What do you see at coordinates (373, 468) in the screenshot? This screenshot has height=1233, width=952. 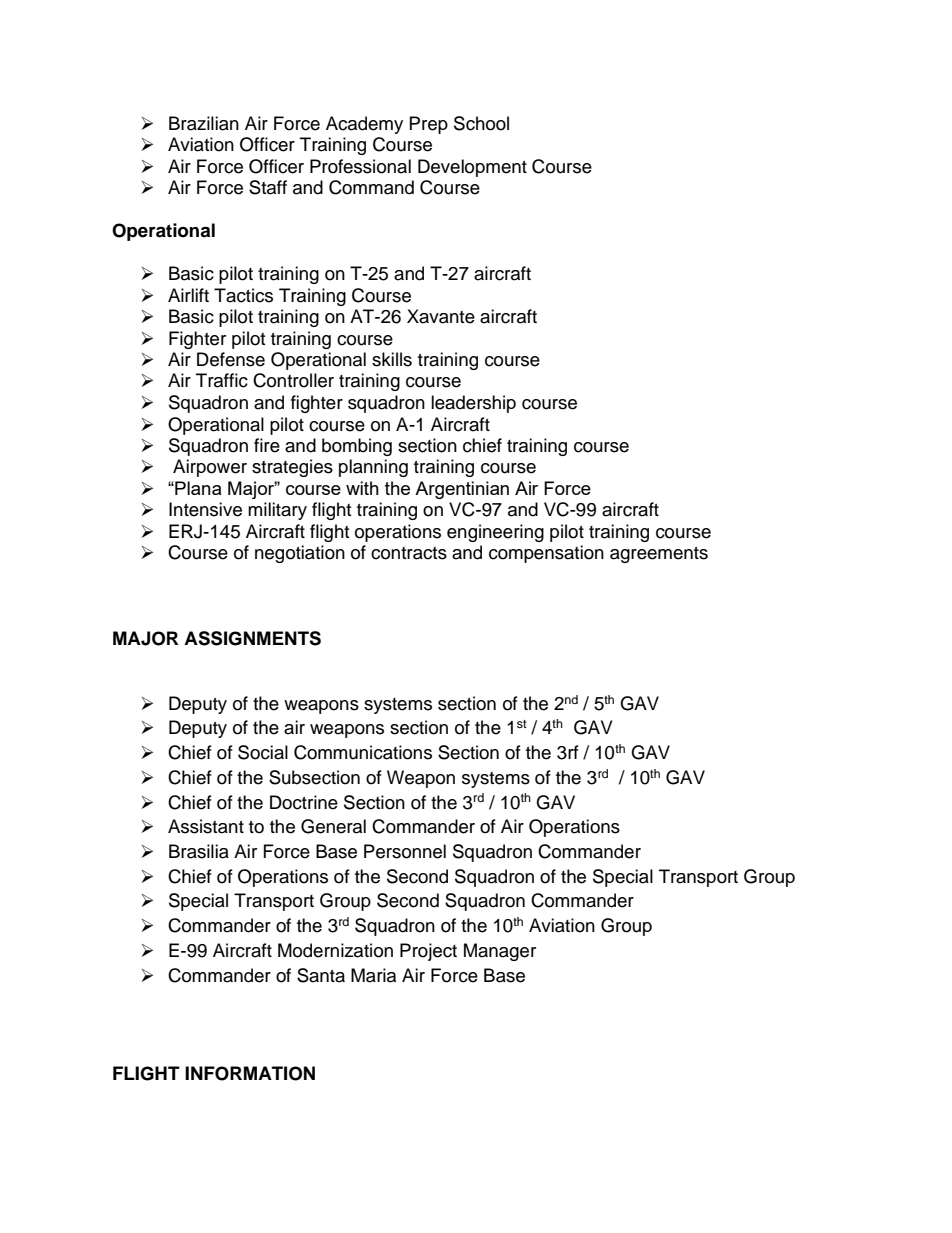 I see `planning` at bounding box center [373, 468].
